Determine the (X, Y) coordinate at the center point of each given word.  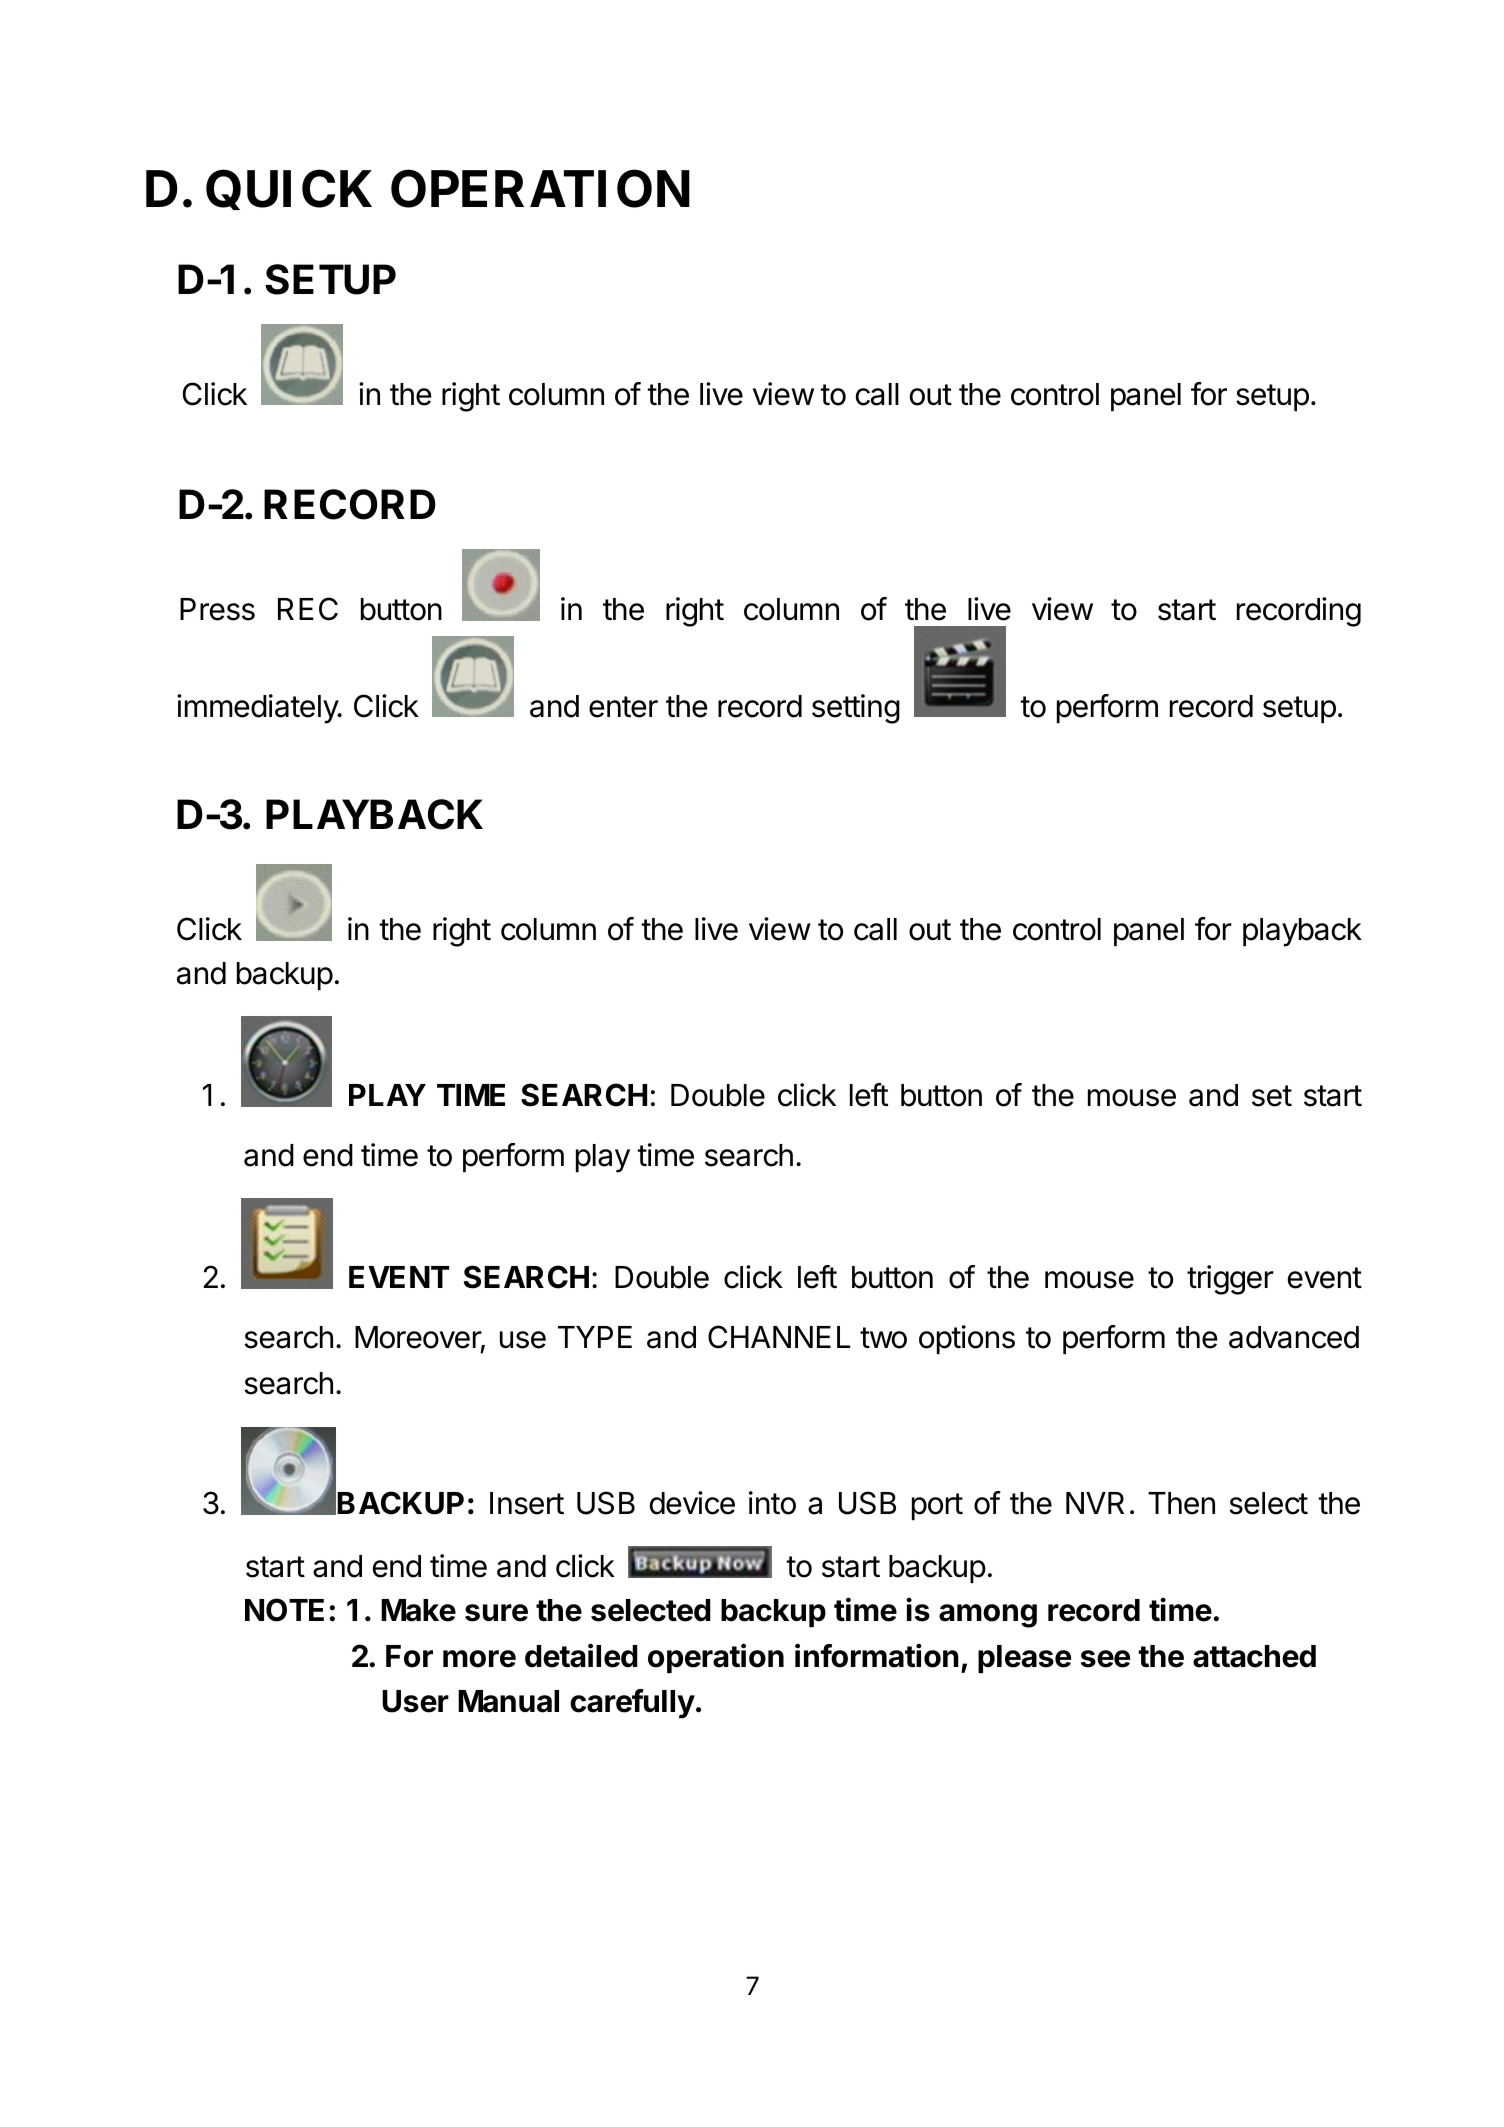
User (415, 1701)
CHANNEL (779, 1337)
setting (856, 709)
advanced (1294, 1337)
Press (217, 609)
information (877, 1655)
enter (623, 707)
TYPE (595, 1337)
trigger (1230, 1280)
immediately (258, 709)
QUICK (289, 190)
